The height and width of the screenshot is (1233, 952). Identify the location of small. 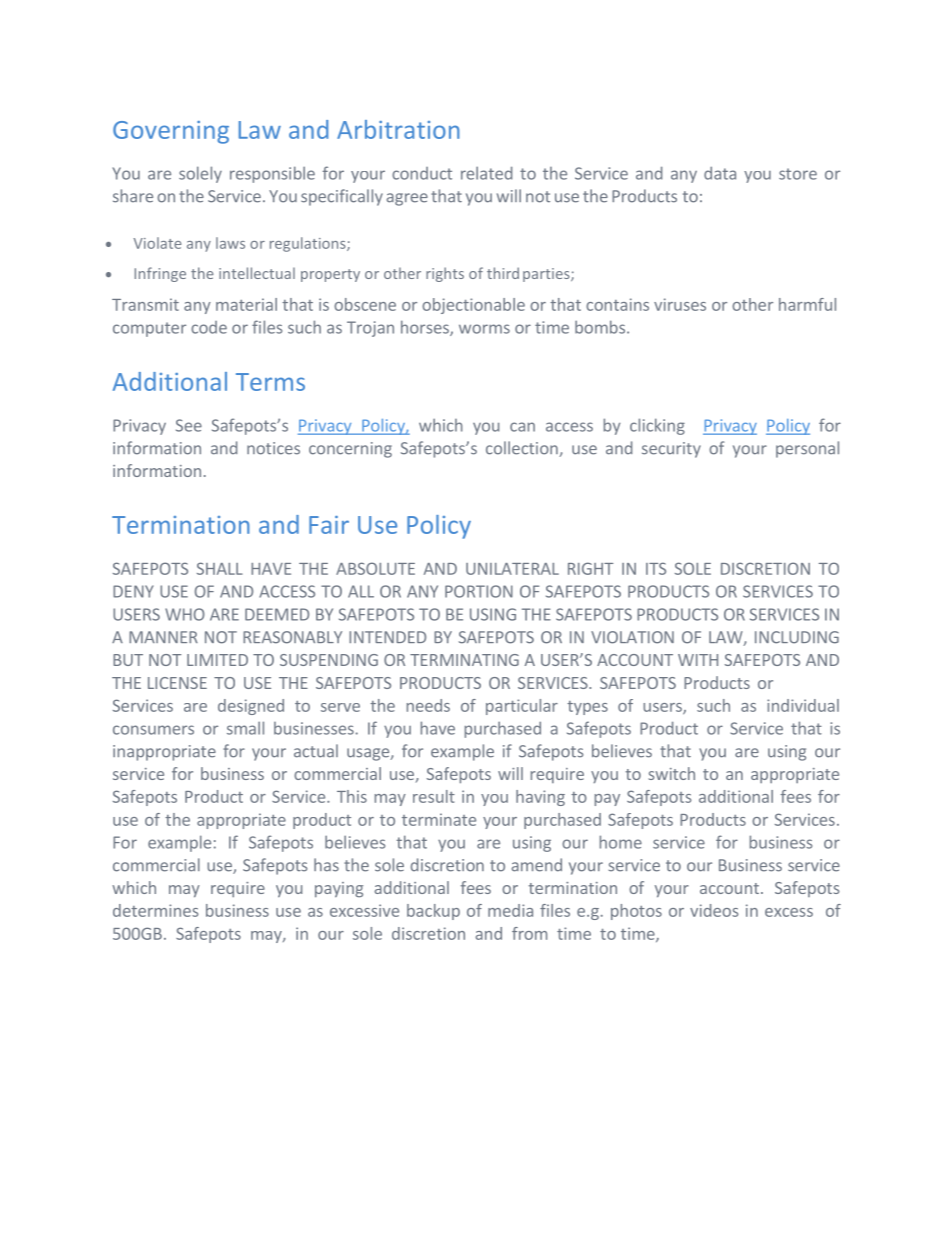
(245, 728).
